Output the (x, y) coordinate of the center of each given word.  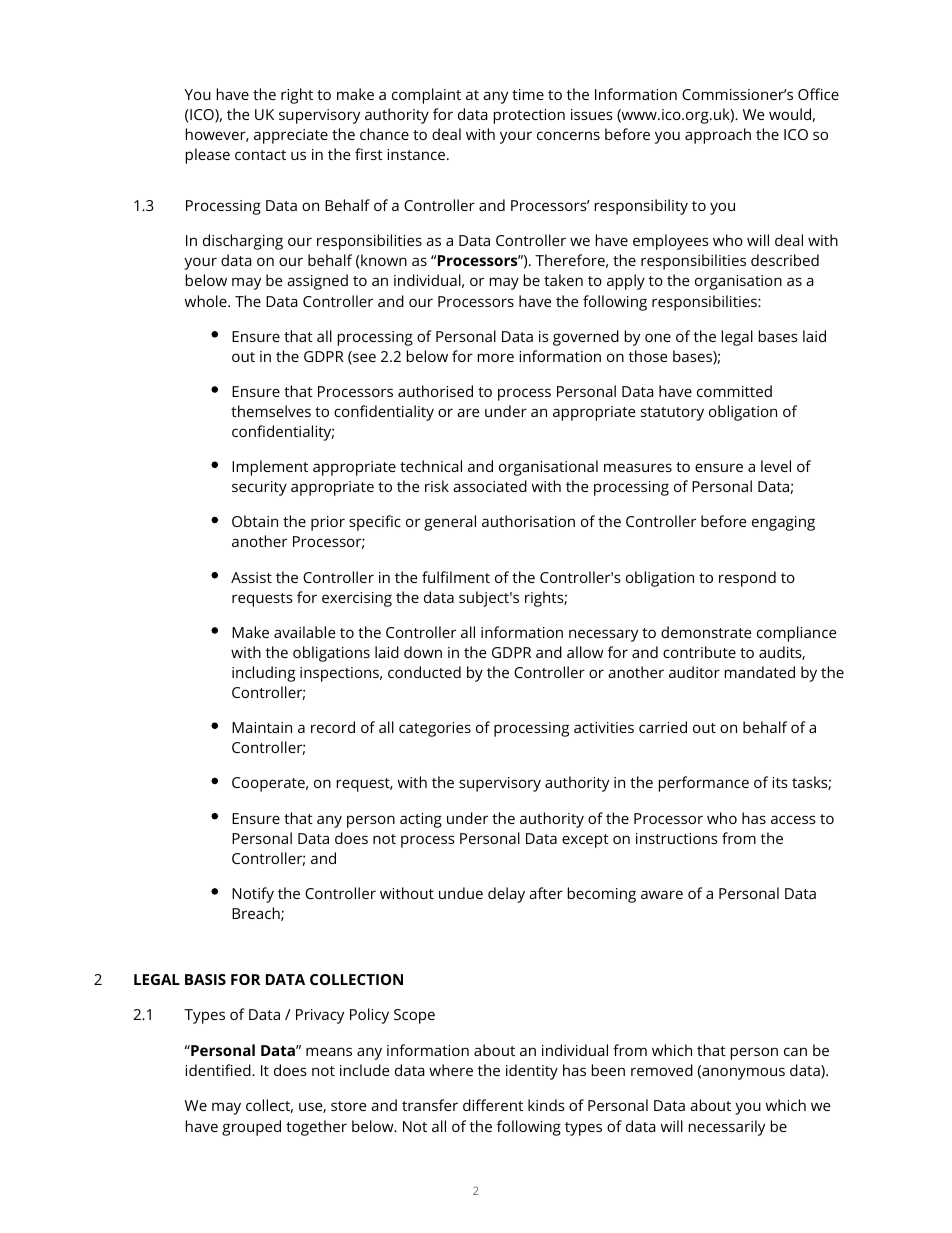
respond (747, 579)
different (493, 1105)
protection (529, 116)
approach (718, 136)
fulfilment (456, 577)
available (305, 632)
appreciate (291, 136)
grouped (251, 1128)
